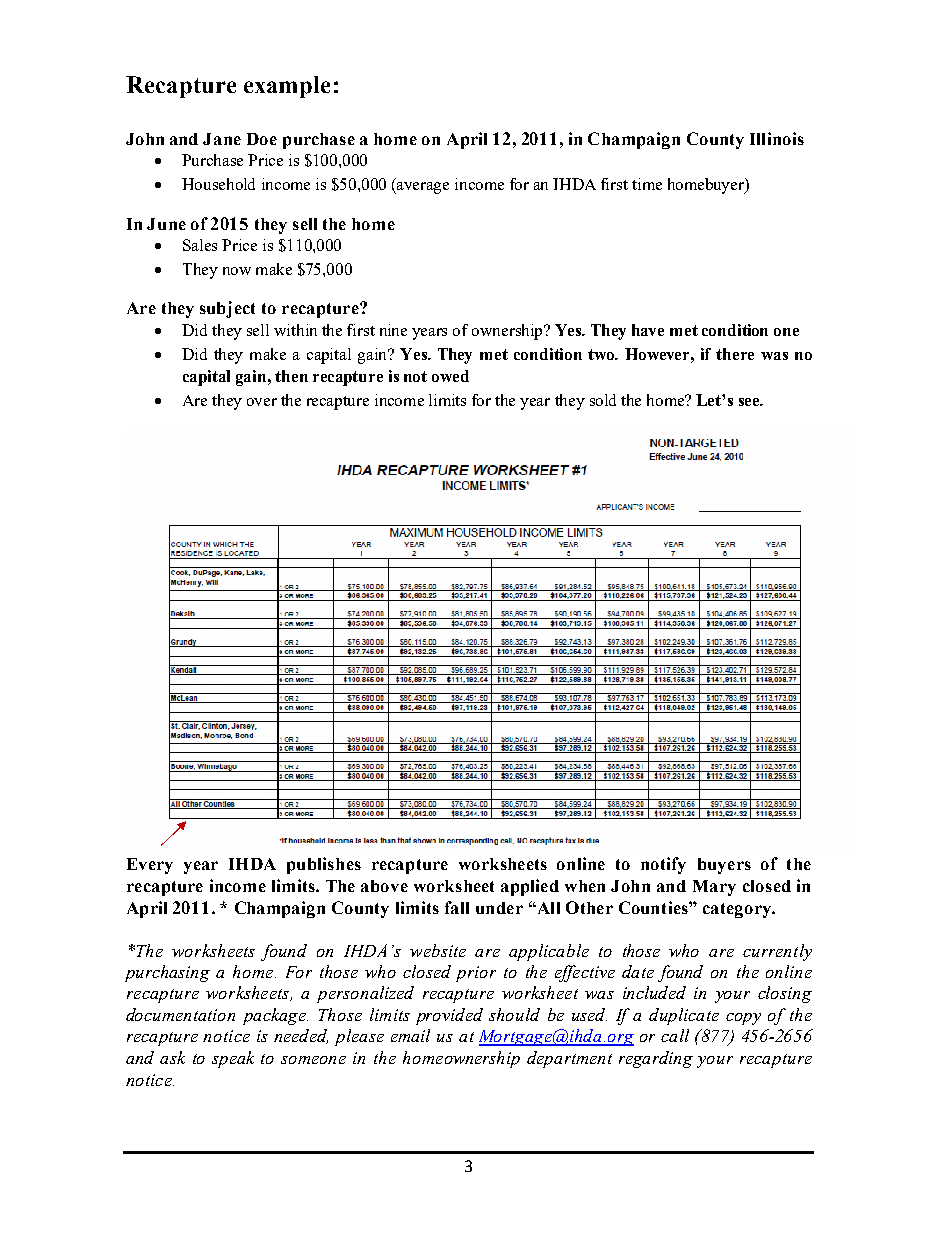 The width and height of the screenshot is (952, 1233). I want to click on over, so click(262, 402).
